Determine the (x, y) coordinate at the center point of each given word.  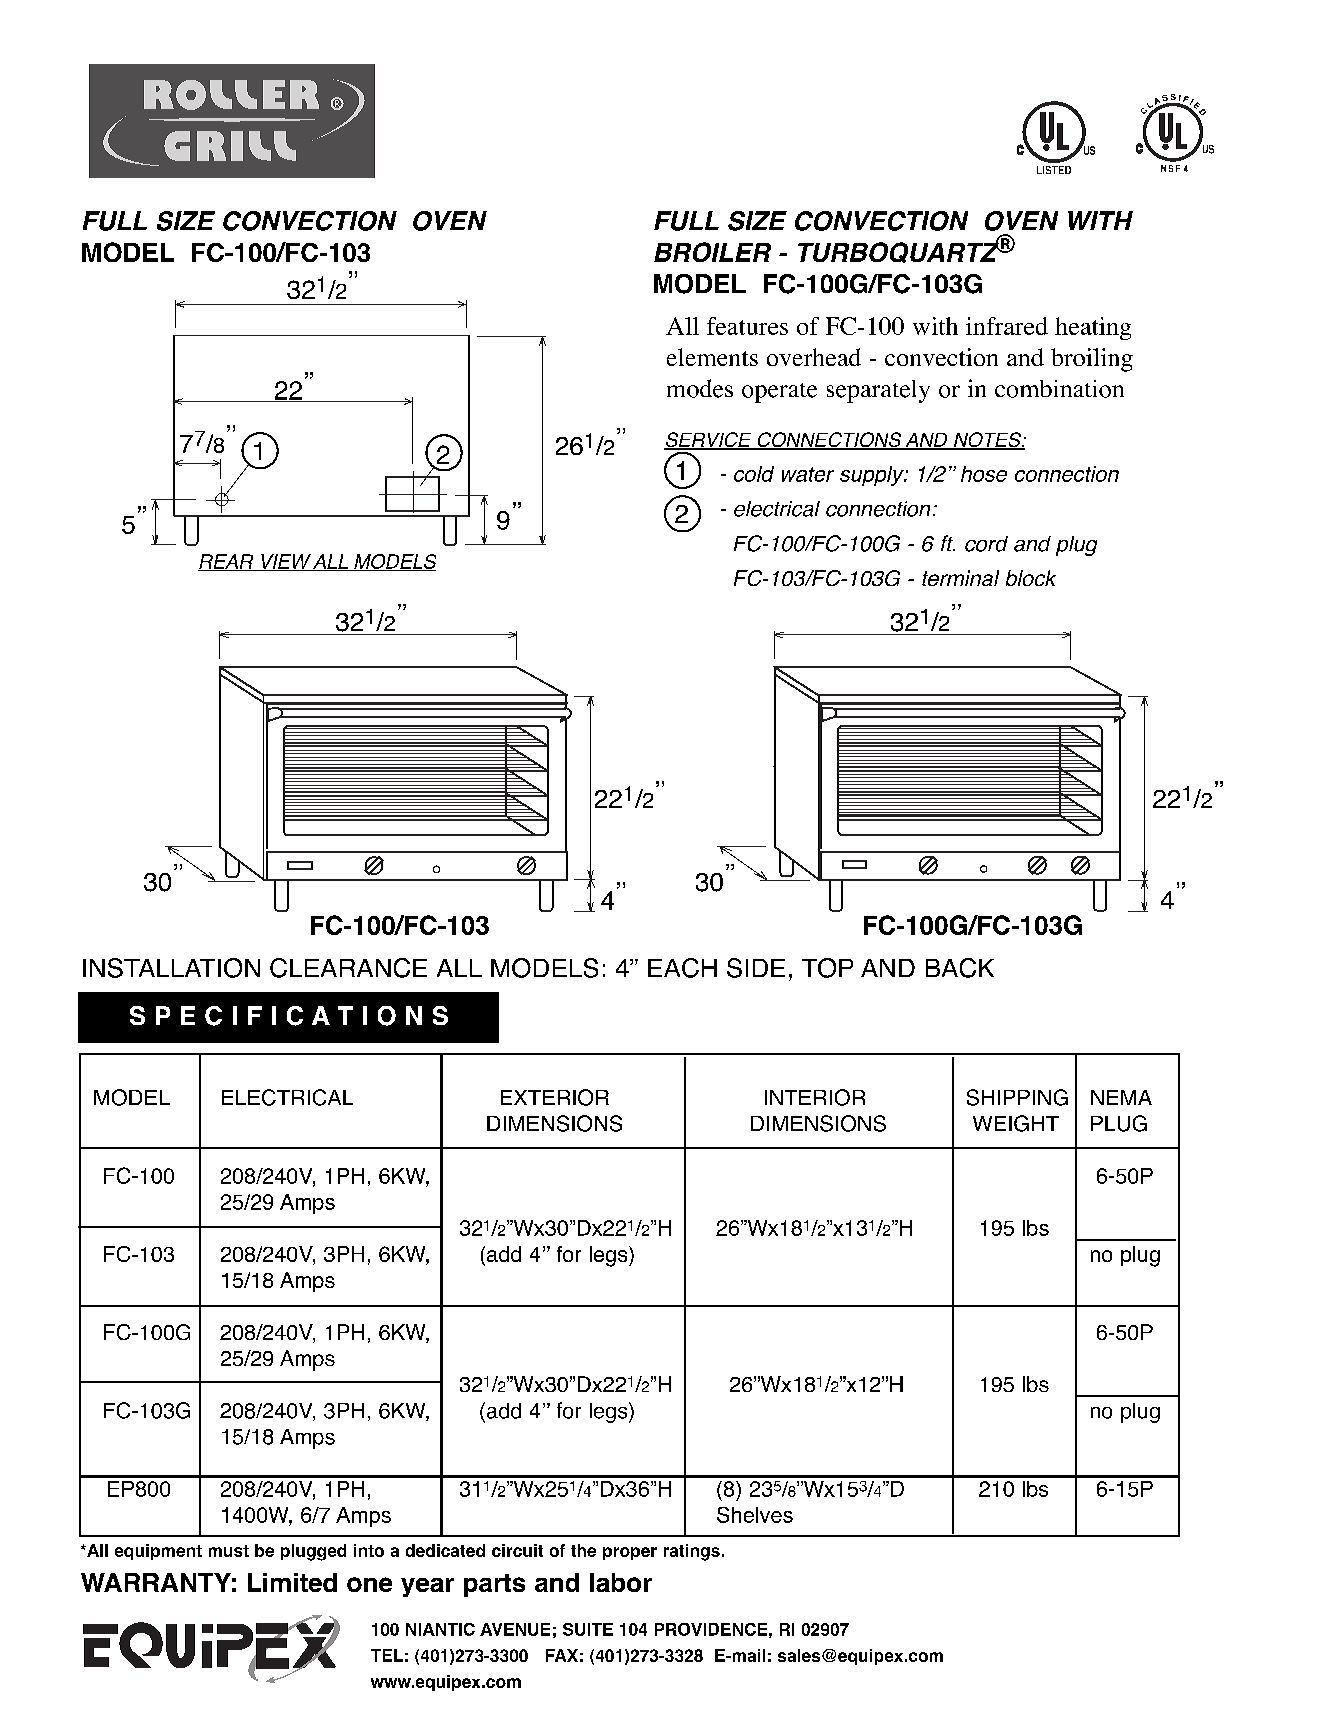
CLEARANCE (348, 968)
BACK (960, 968)
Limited (292, 1582)
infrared (1007, 326)
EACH (682, 968)
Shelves (755, 1515)
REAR (227, 562)
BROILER (712, 252)
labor (621, 1582)
